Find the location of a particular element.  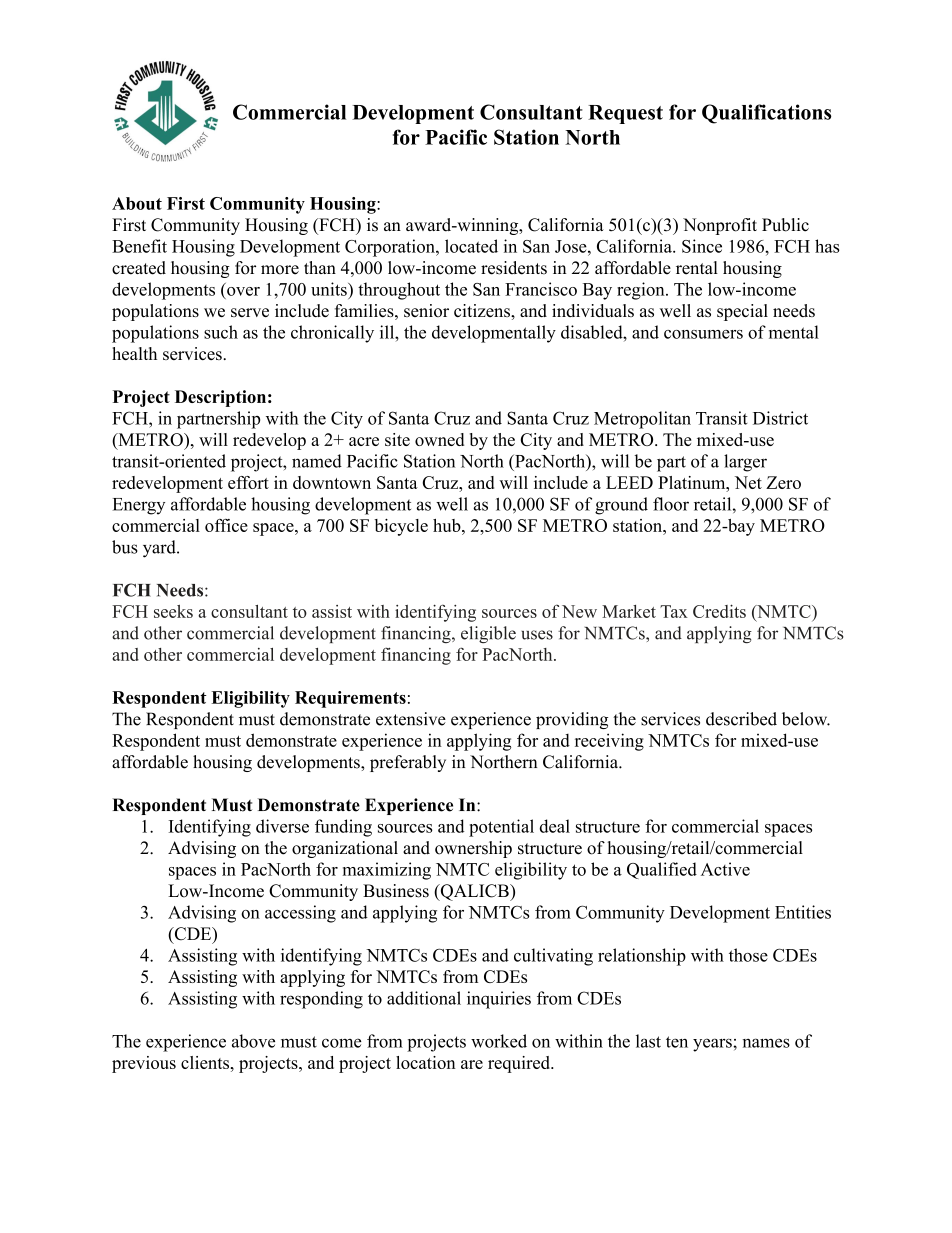

names is located at coordinates (766, 1043).
